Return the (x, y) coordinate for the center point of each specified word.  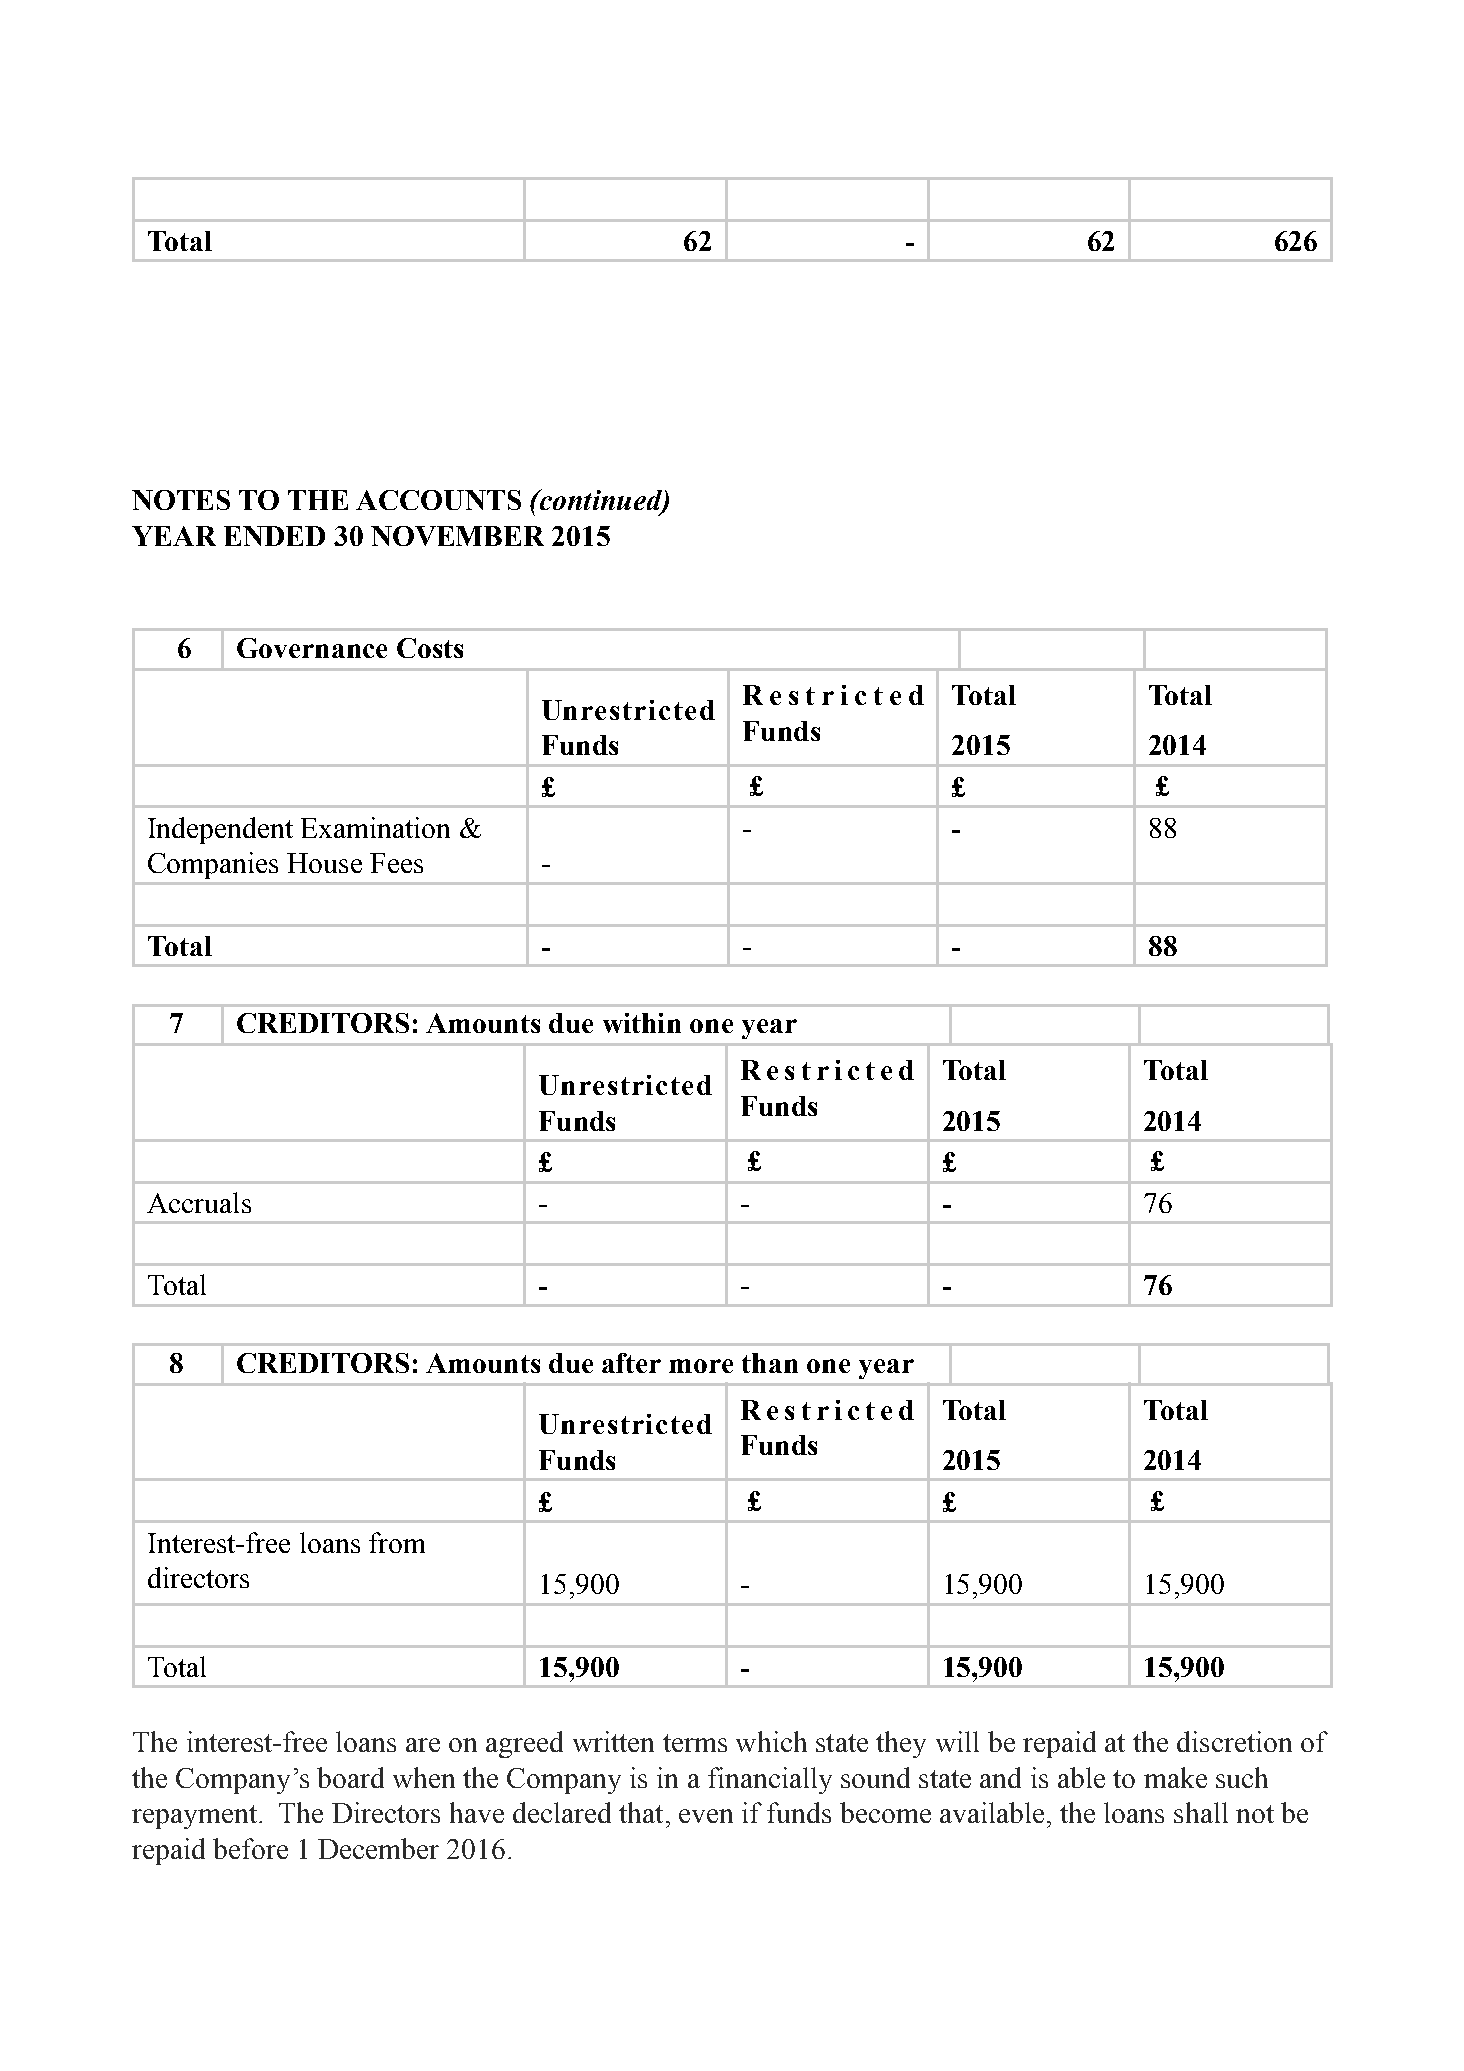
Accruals (199, 1202)
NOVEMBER (457, 536)
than (770, 1363)
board (350, 1777)
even (706, 1816)
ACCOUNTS (438, 500)
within (642, 1023)
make (1175, 1777)
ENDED (274, 536)
